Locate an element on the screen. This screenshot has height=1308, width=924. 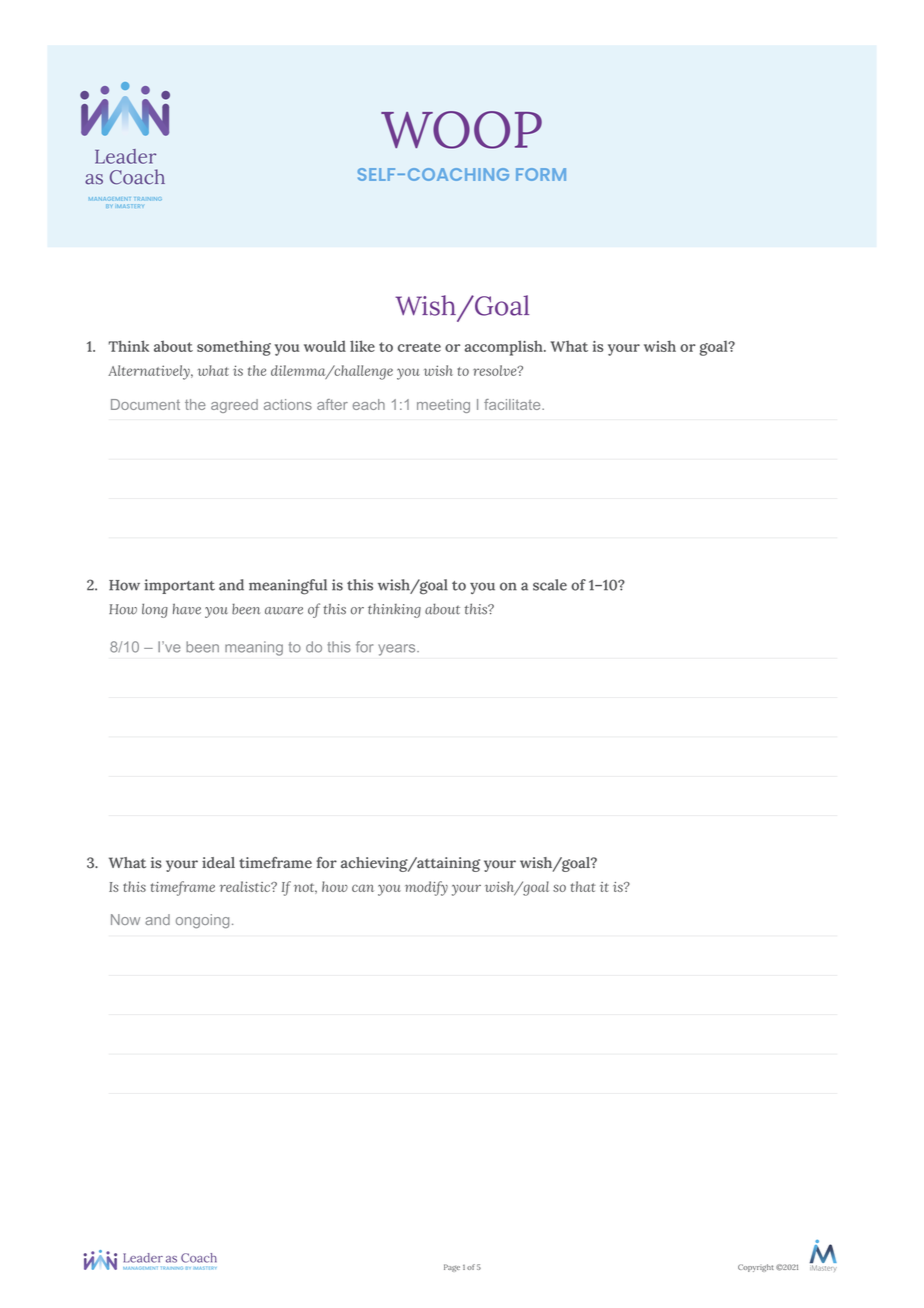
WOOP is located at coordinates (461, 130).
